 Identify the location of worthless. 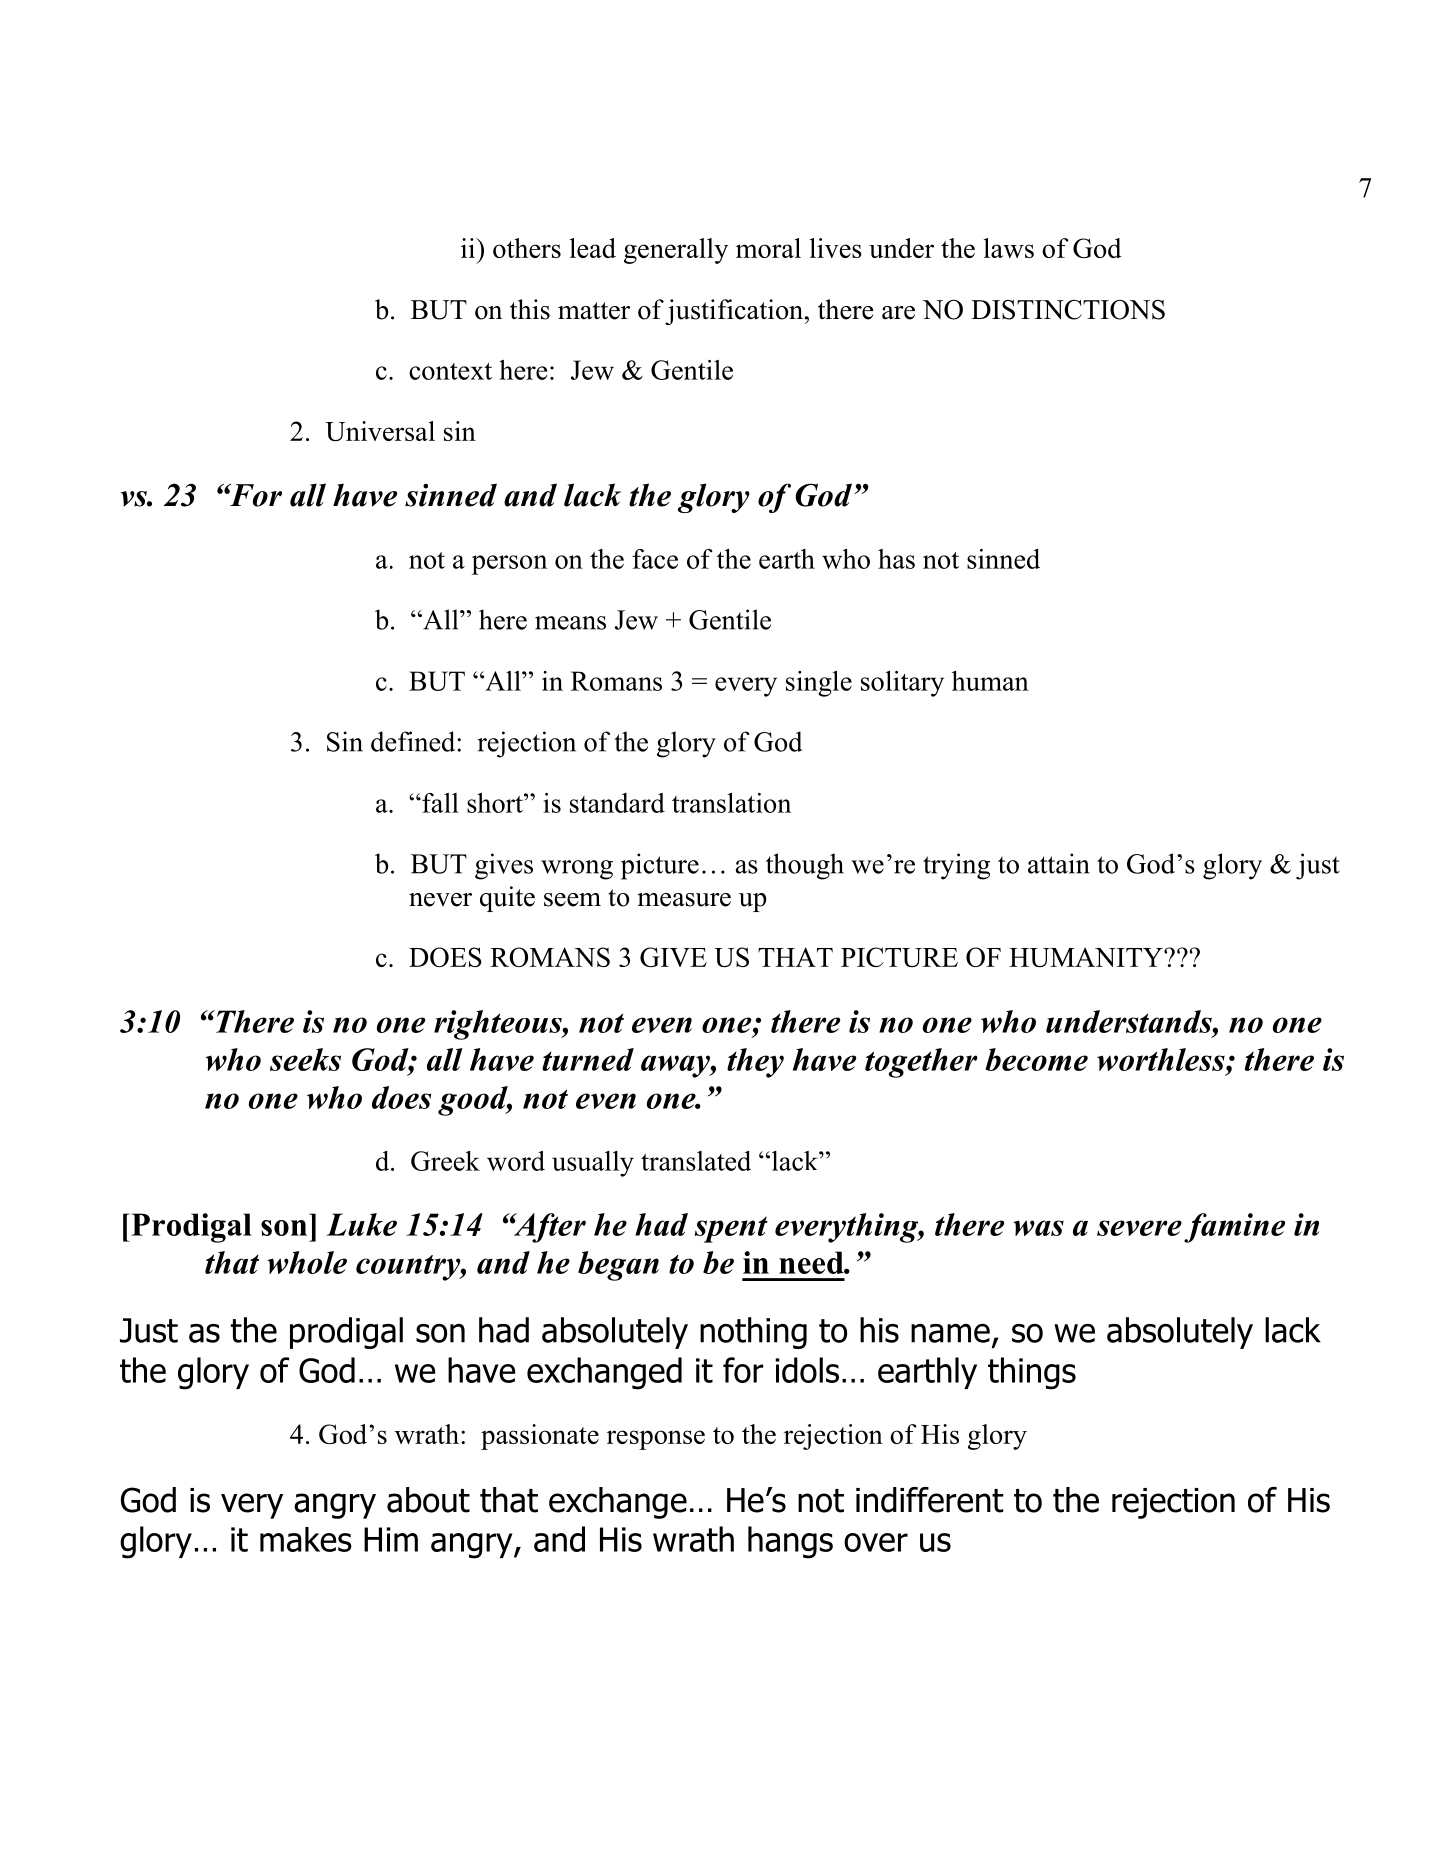
(1162, 1059).
